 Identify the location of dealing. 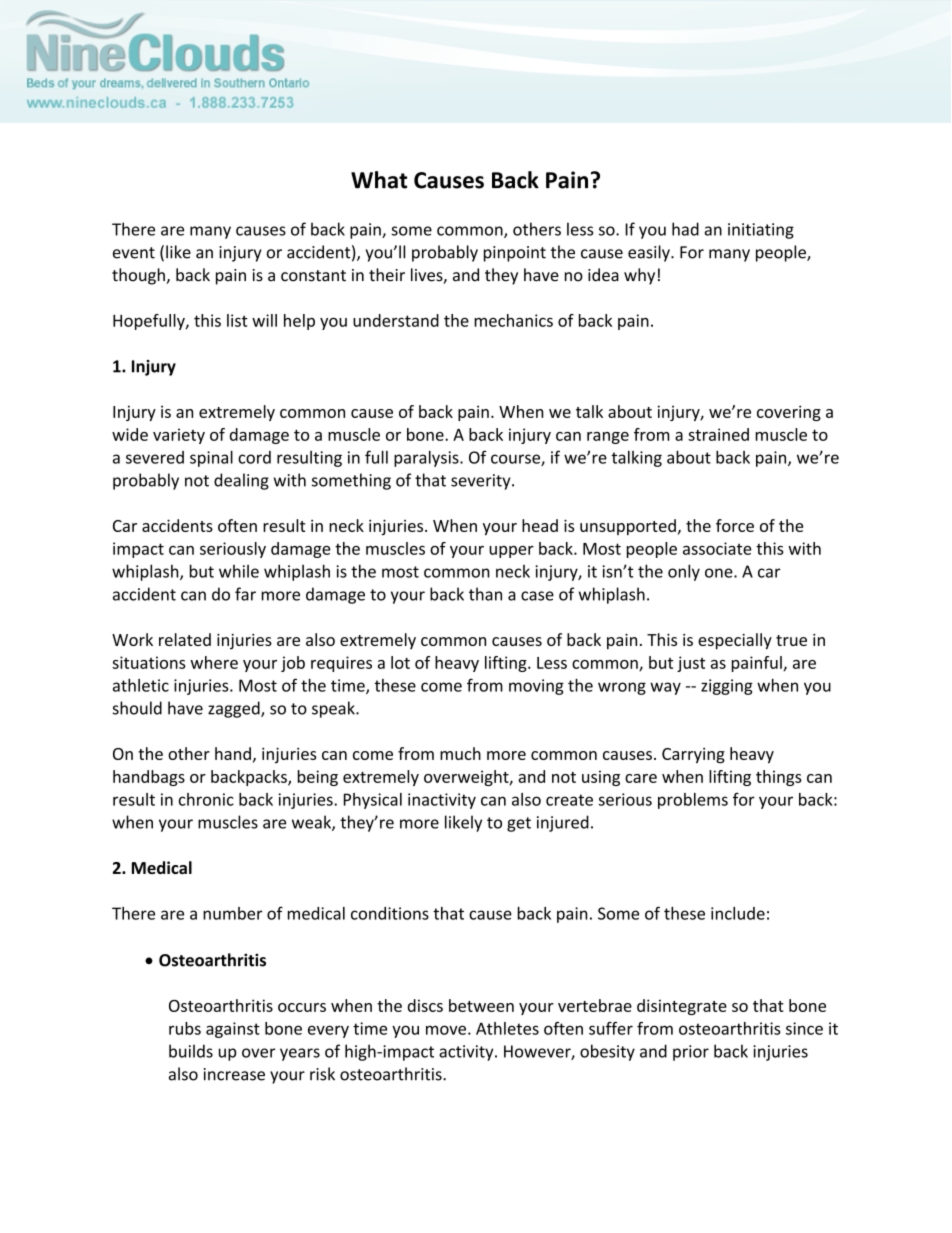
(241, 481).
